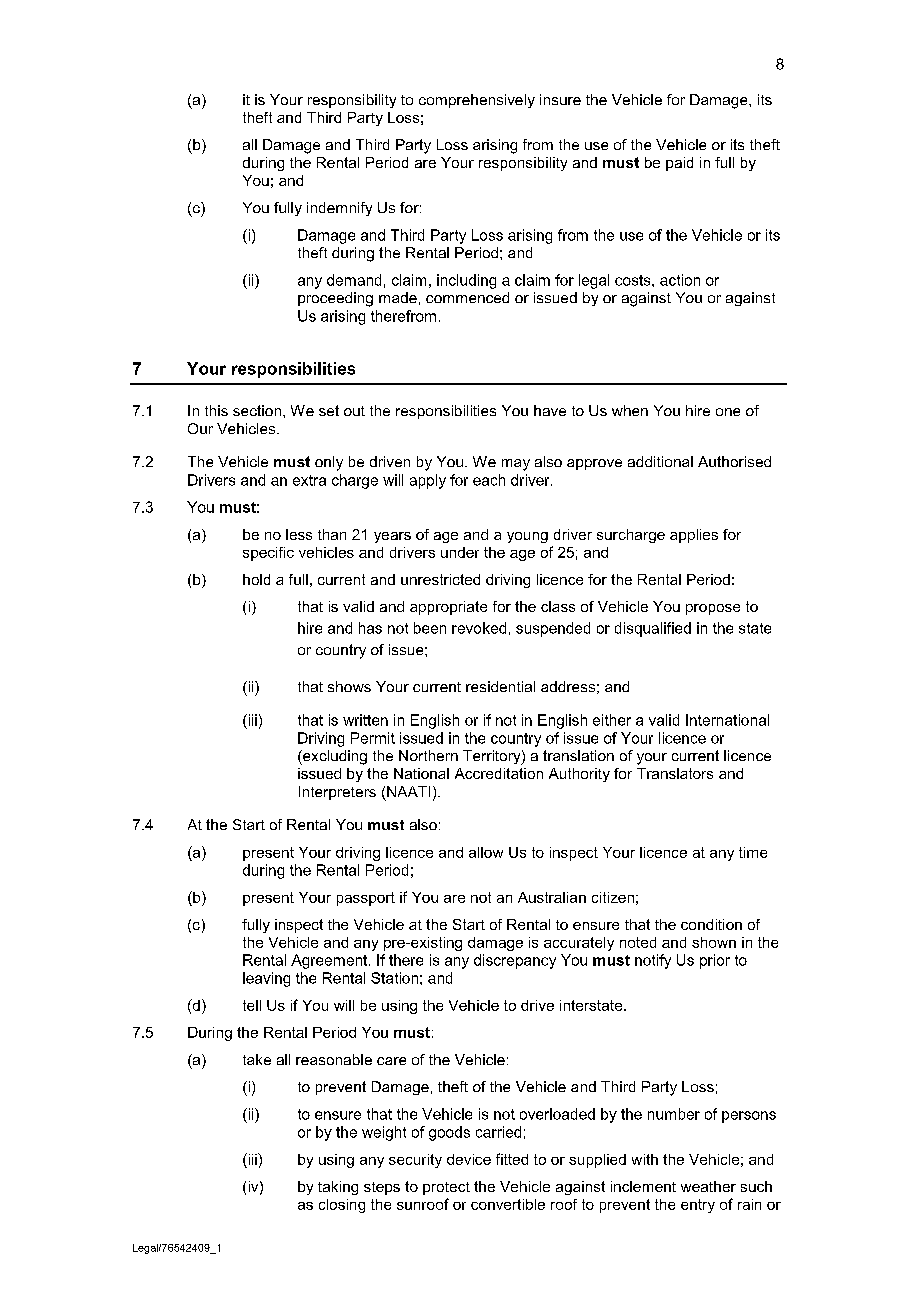  Describe the element at coordinates (339, 209) in the document. I see `indemnify` at that location.
